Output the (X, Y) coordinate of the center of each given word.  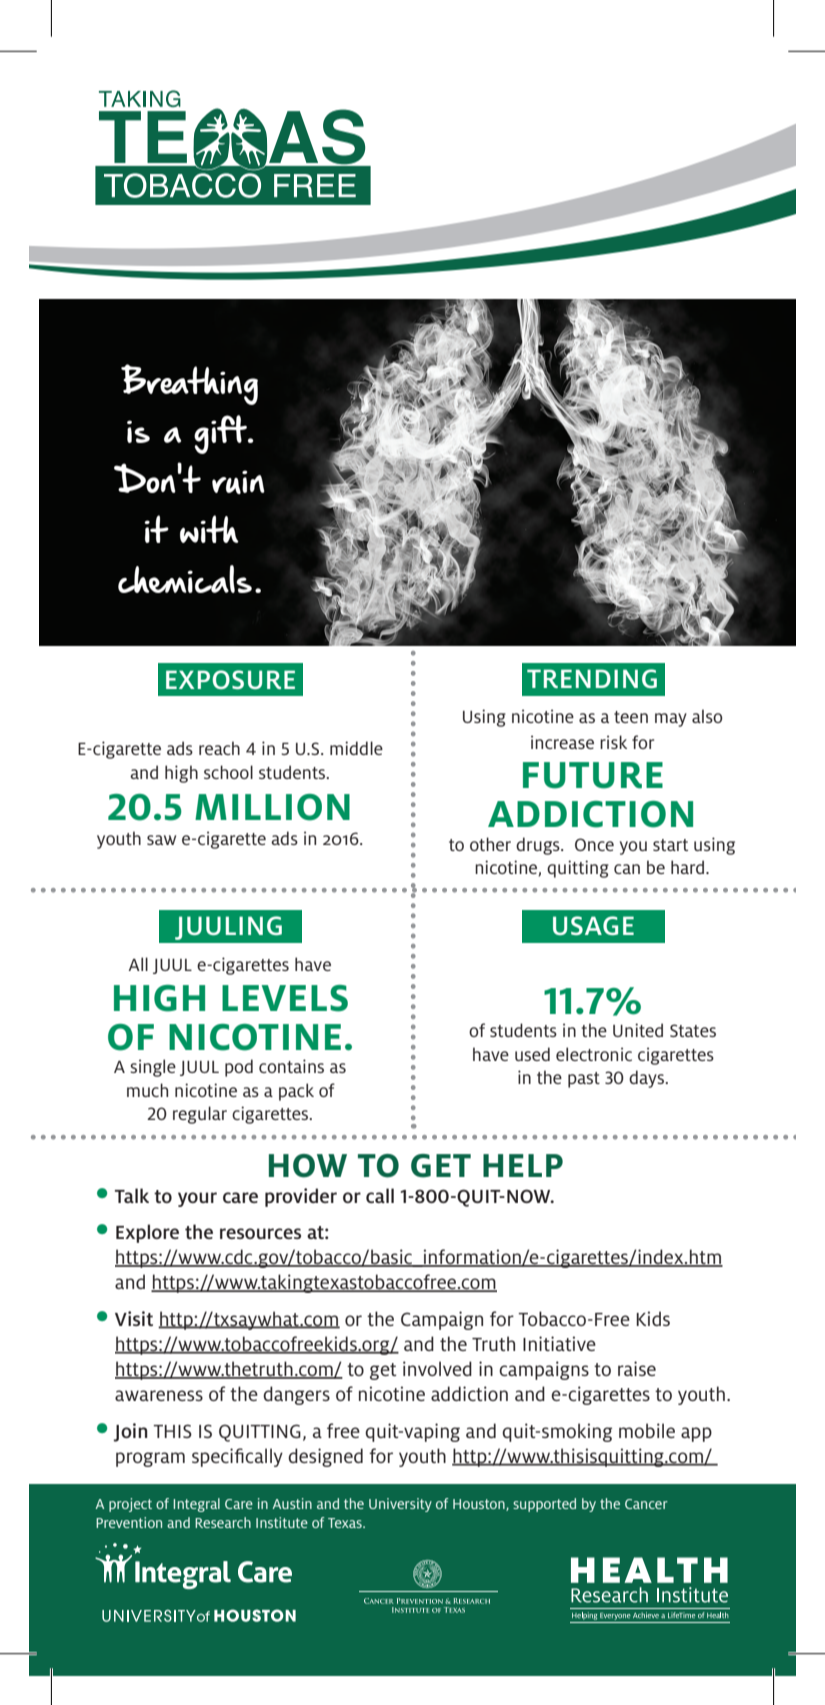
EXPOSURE (230, 679)
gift (222, 434)
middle (356, 748)
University (400, 1505)
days (647, 1079)
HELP (523, 1165)
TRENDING (592, 678)
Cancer (646, 1504)
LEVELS (285, 998)
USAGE (593, 925)
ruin (238, 482)
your (197, 1199)
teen (631, 717)
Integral (196, 1505)
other (490, 844)
